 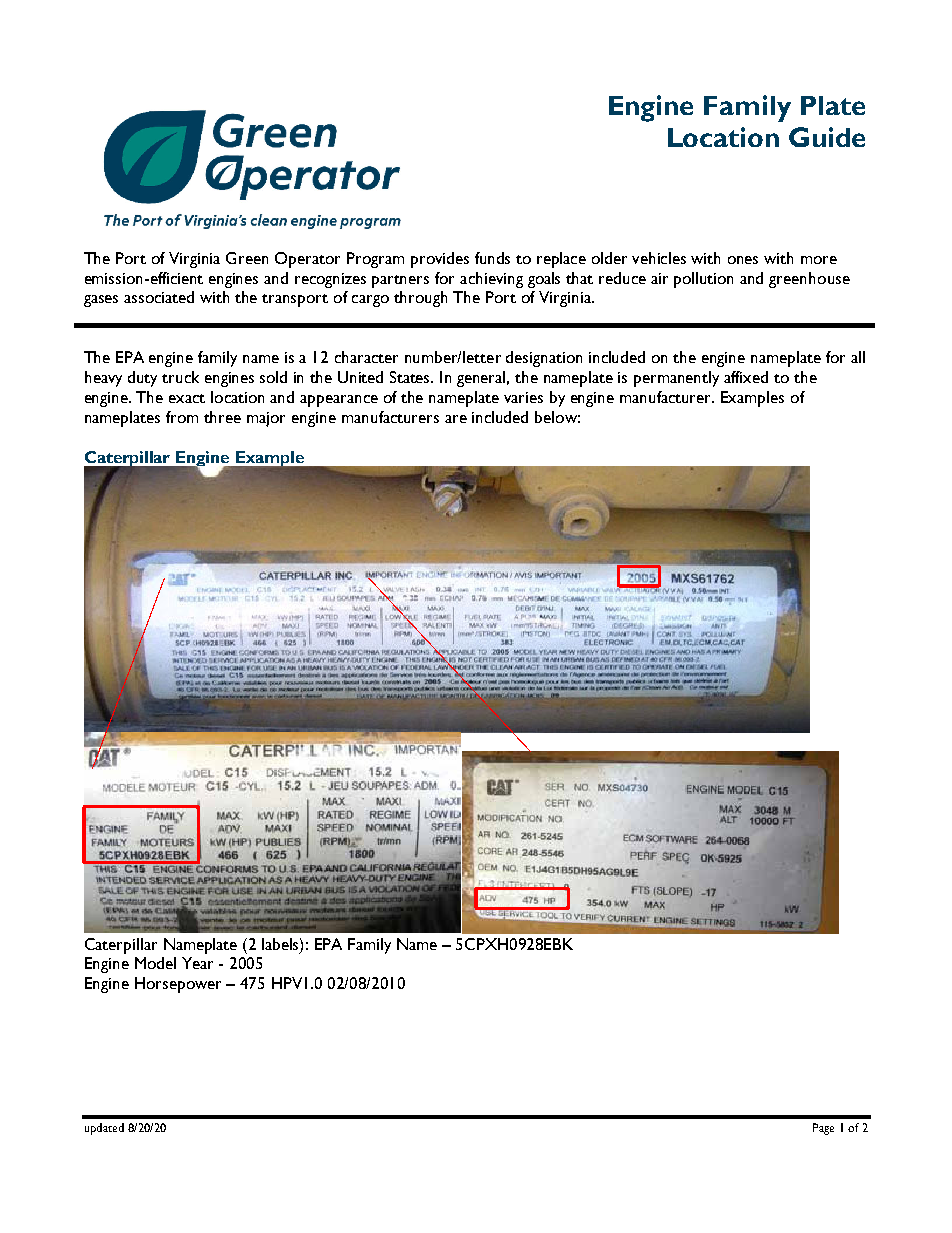 I want to click on Guide, so click(x=827, y=137).
